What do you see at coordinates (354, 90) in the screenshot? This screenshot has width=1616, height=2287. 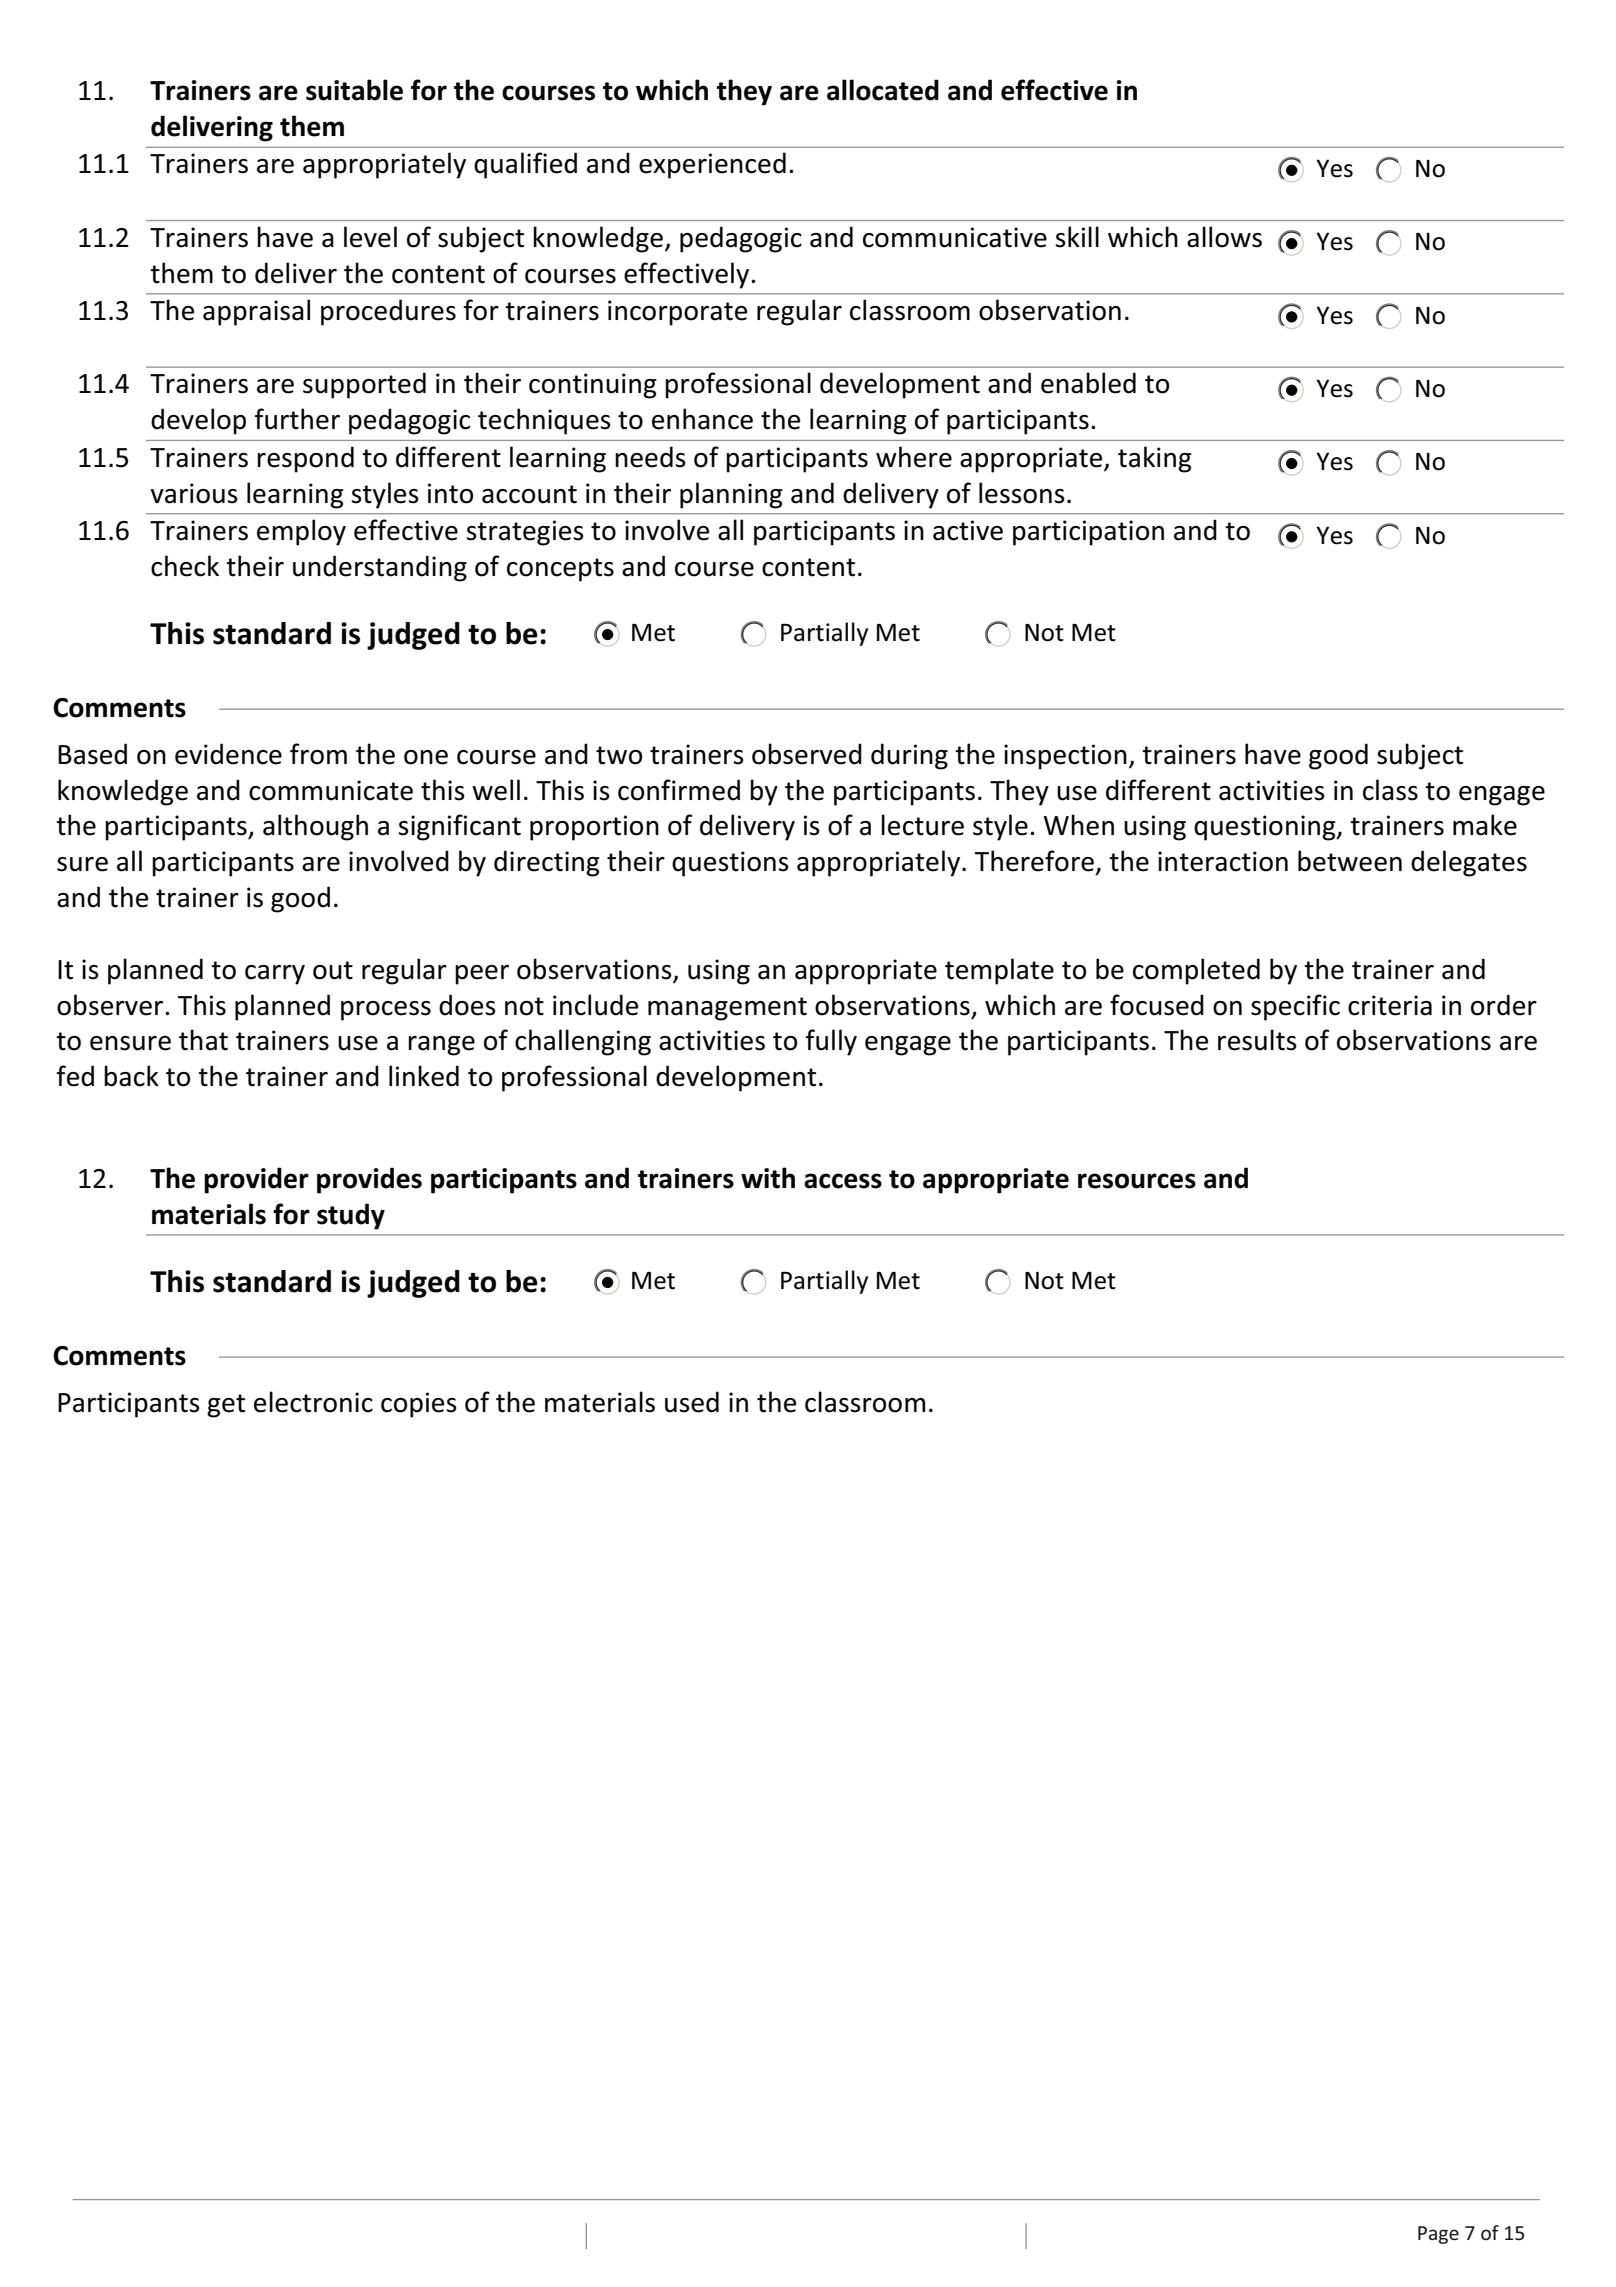 I see `suitable` at bounding box center [354, 90].
